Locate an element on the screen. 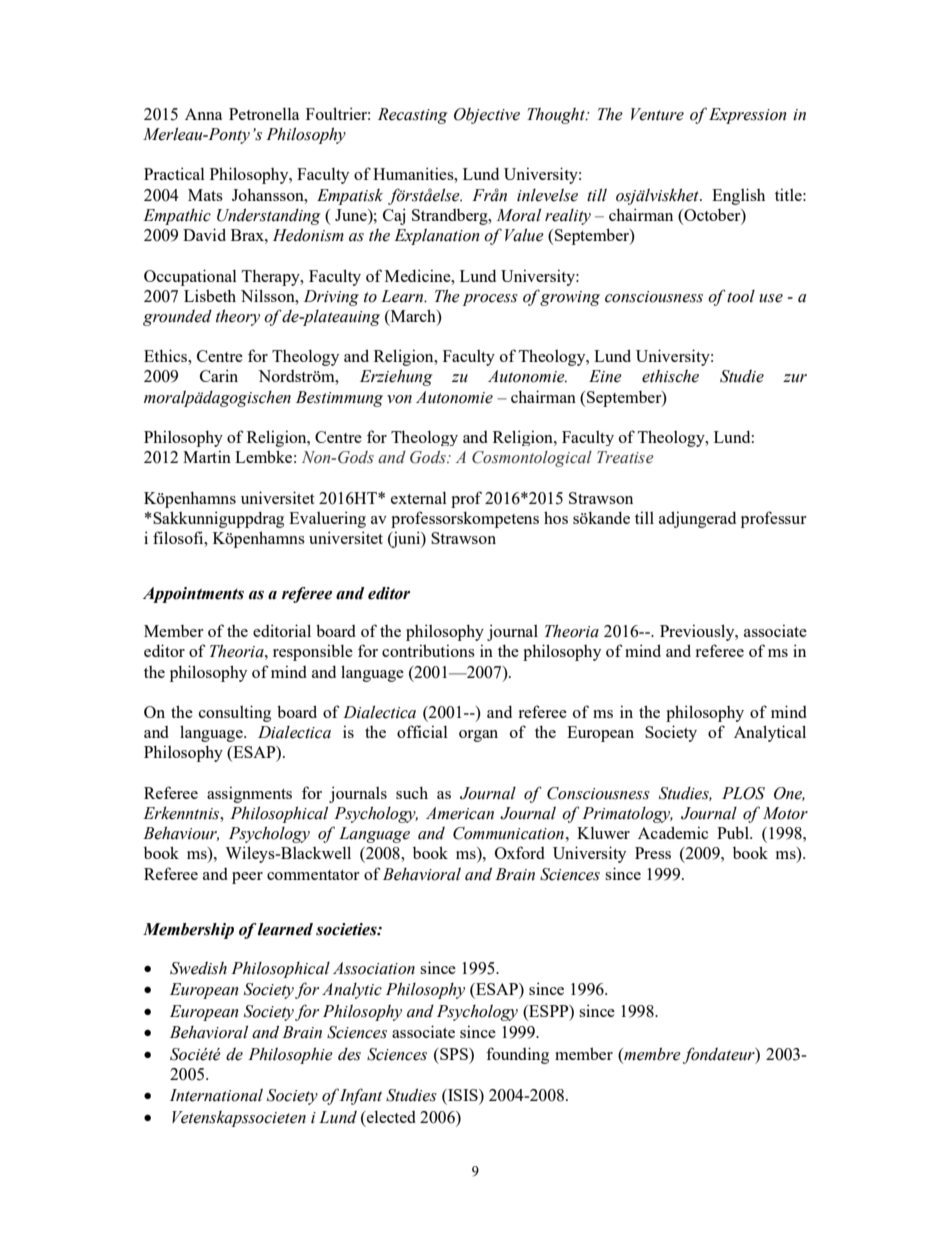 The height and width of the screenshot is (1233, 952). English is located at coordinates (738, 196).
